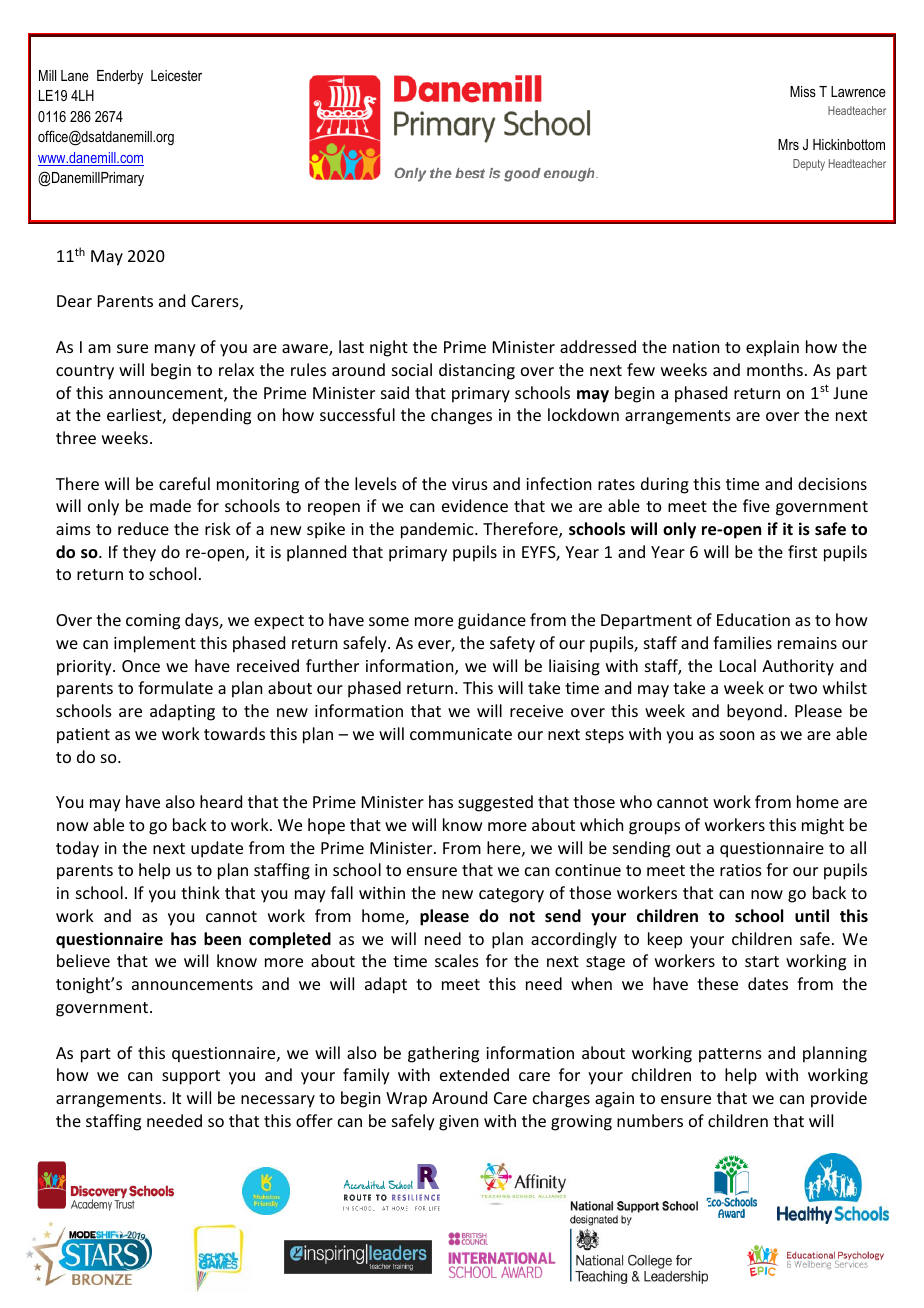 The image size is (924, 1308). Describe the element at coordinates (191, 1077) in the document. I see `support` at that location.
